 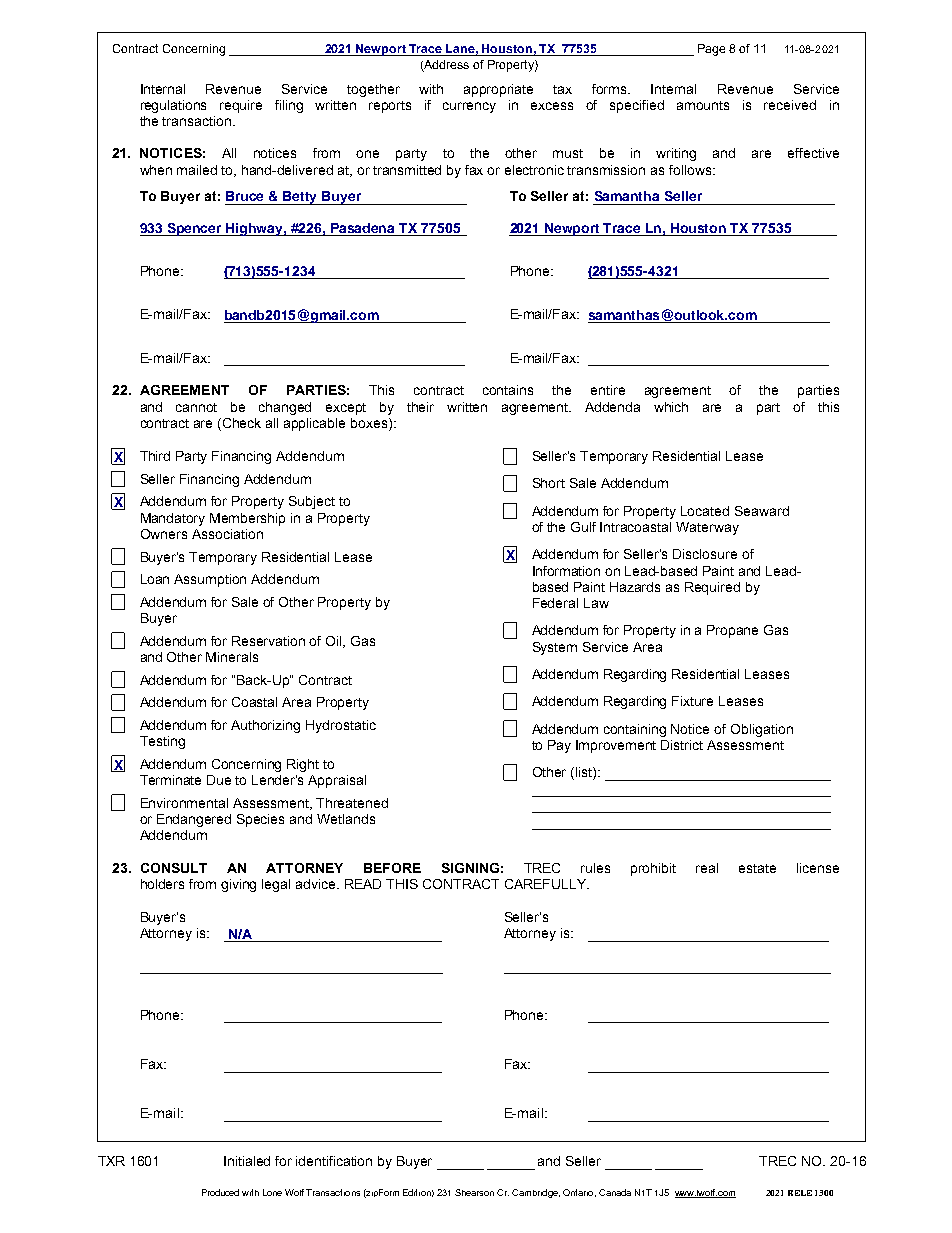 What do you see at coordinates (703, 105) in the screenshot?
I see `amounts` at bounding box center [703, 105].
